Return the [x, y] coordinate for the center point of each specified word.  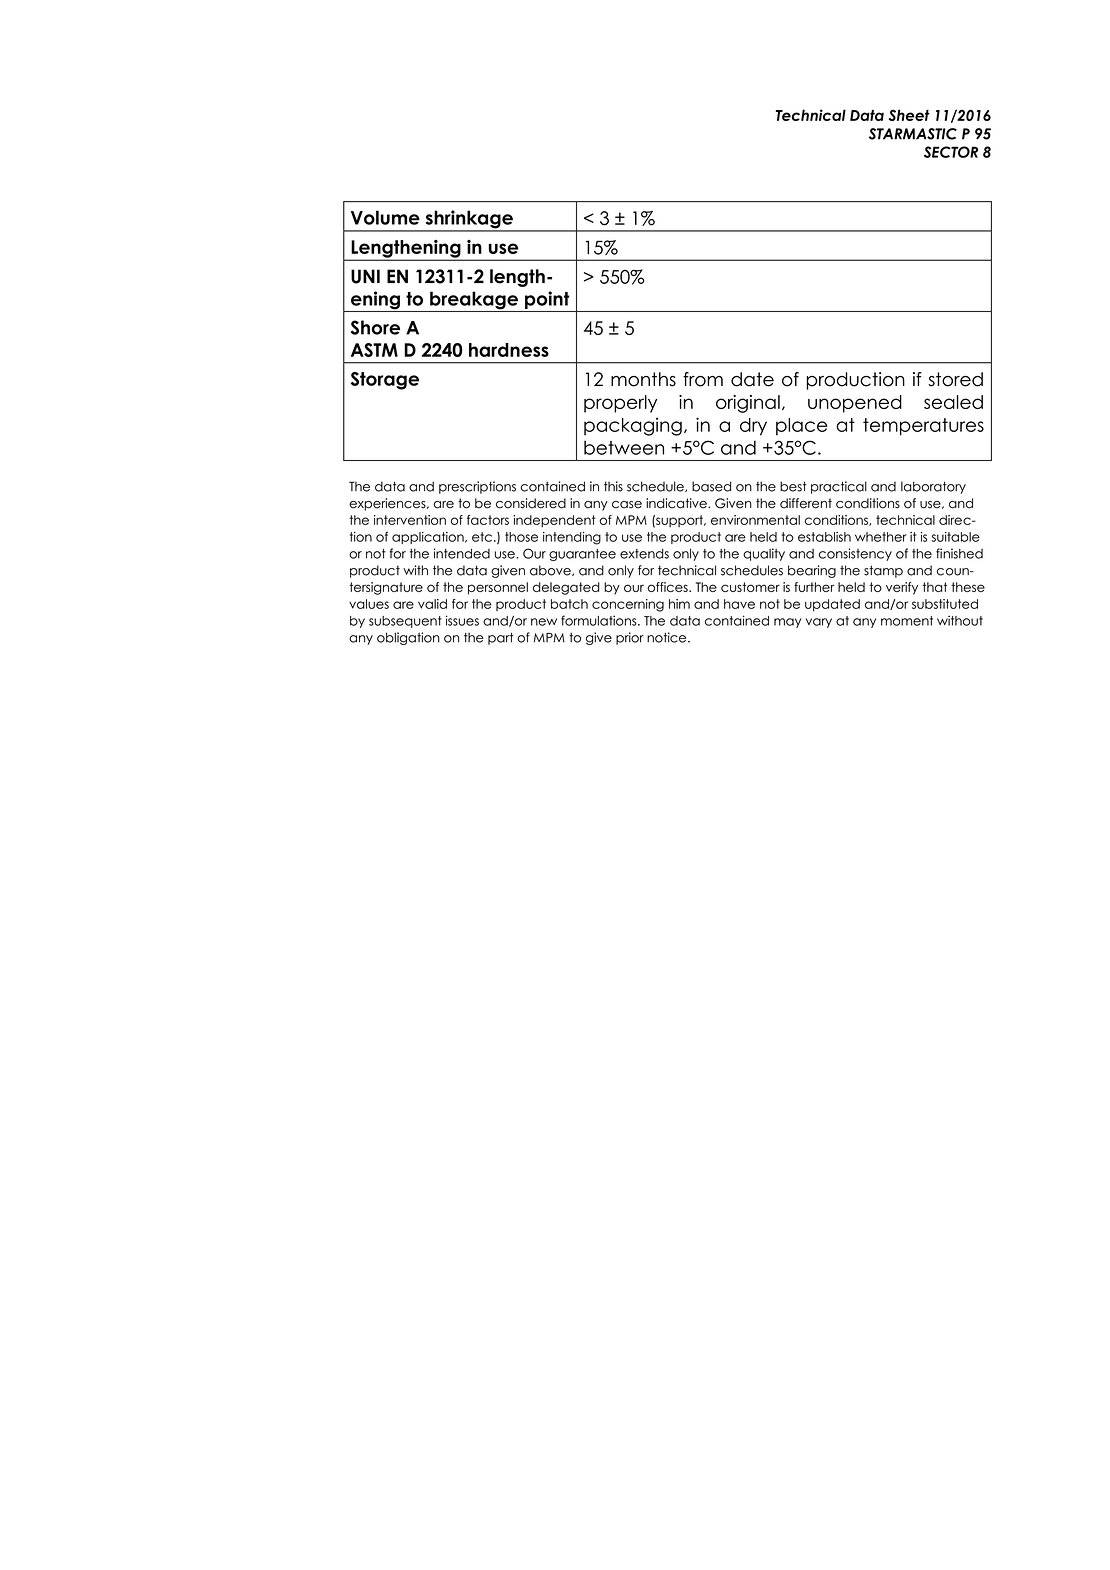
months [643, 379]
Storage [385, 381]
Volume [385, 217]
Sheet [909, 115]
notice [668, 637]
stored [956, 379]
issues [462, 620]
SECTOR [951, 152]
